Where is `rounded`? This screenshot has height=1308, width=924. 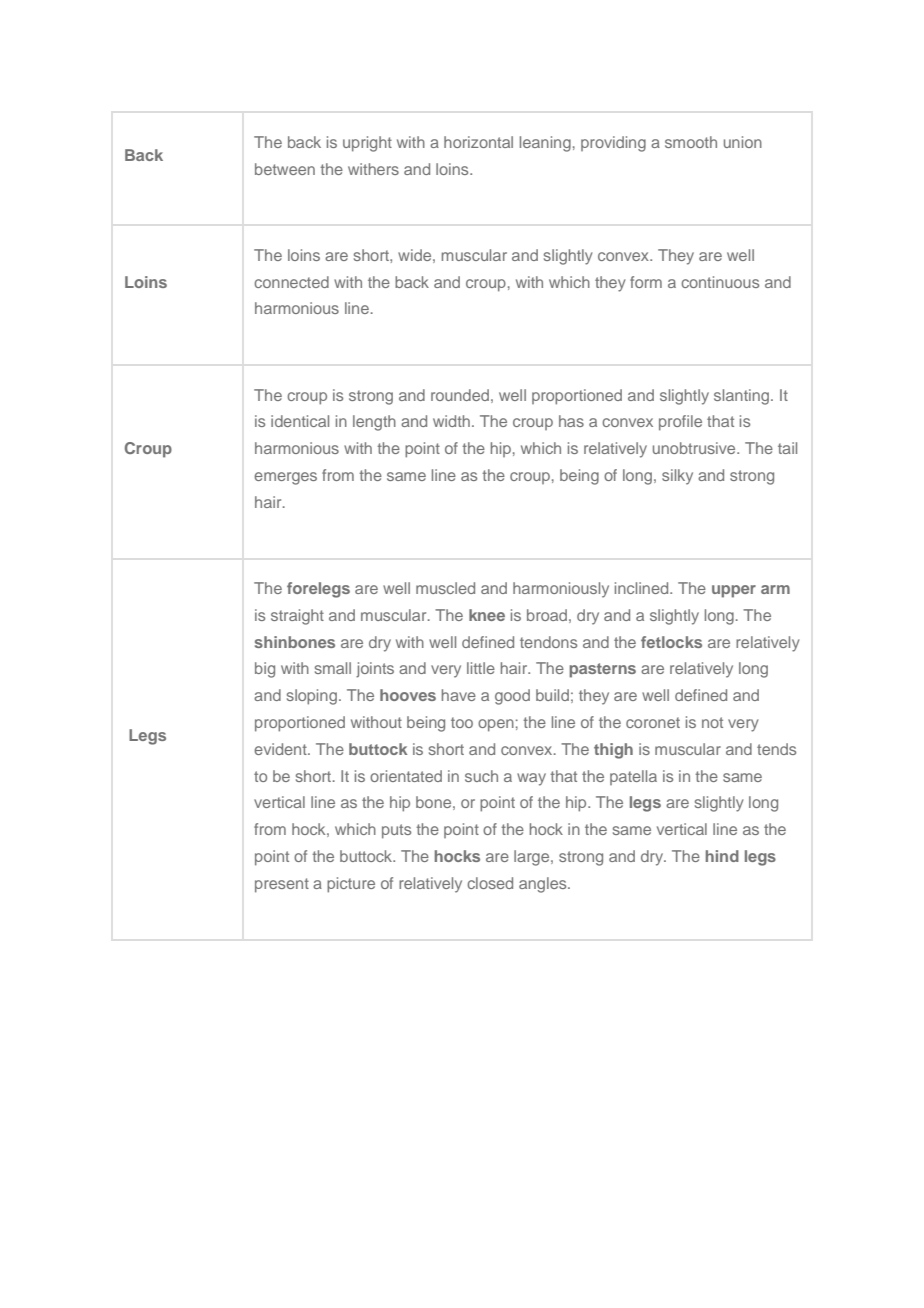
rounded is located at coordinates (460, 395).
